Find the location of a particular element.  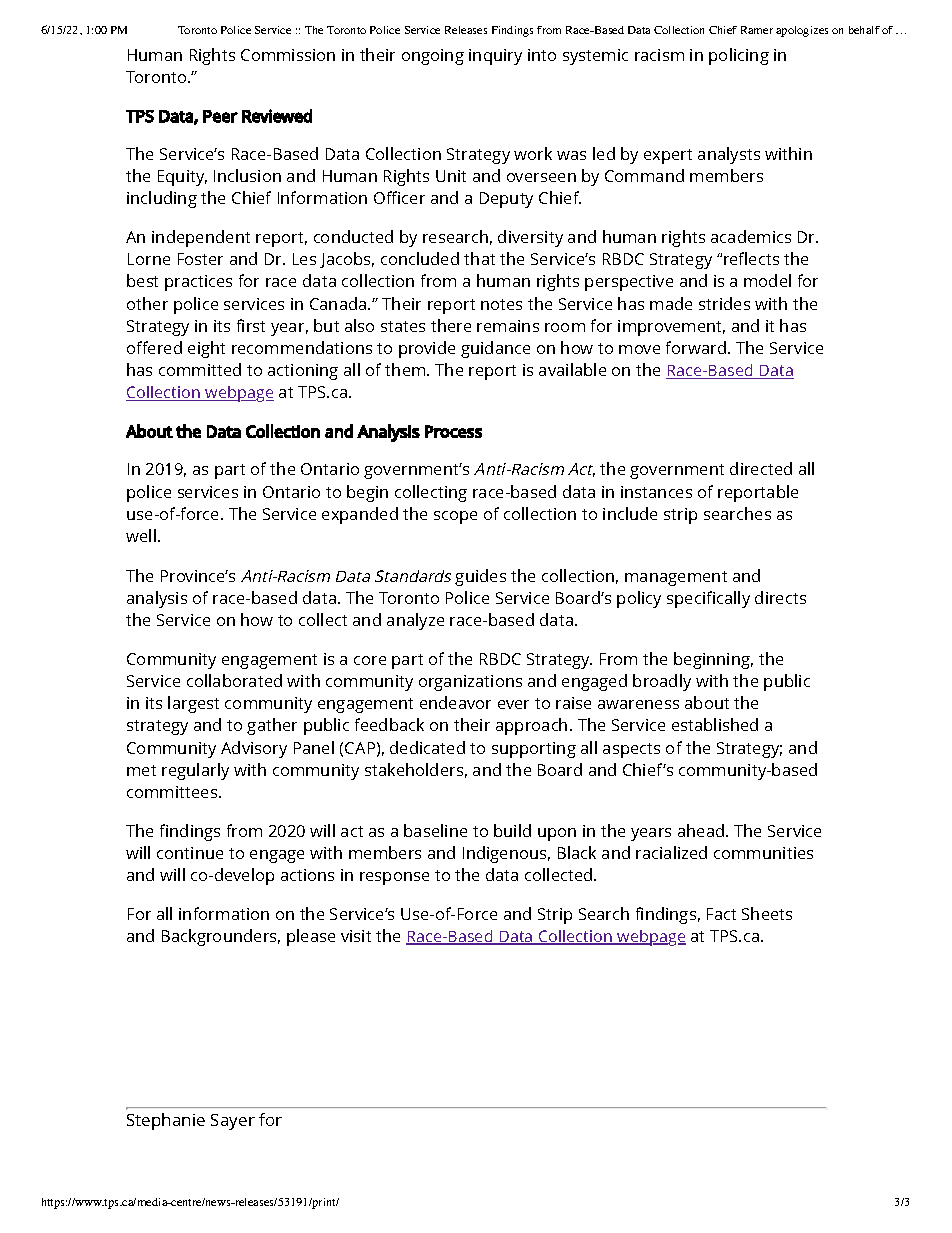

first is located at coordinates (251, 325).
